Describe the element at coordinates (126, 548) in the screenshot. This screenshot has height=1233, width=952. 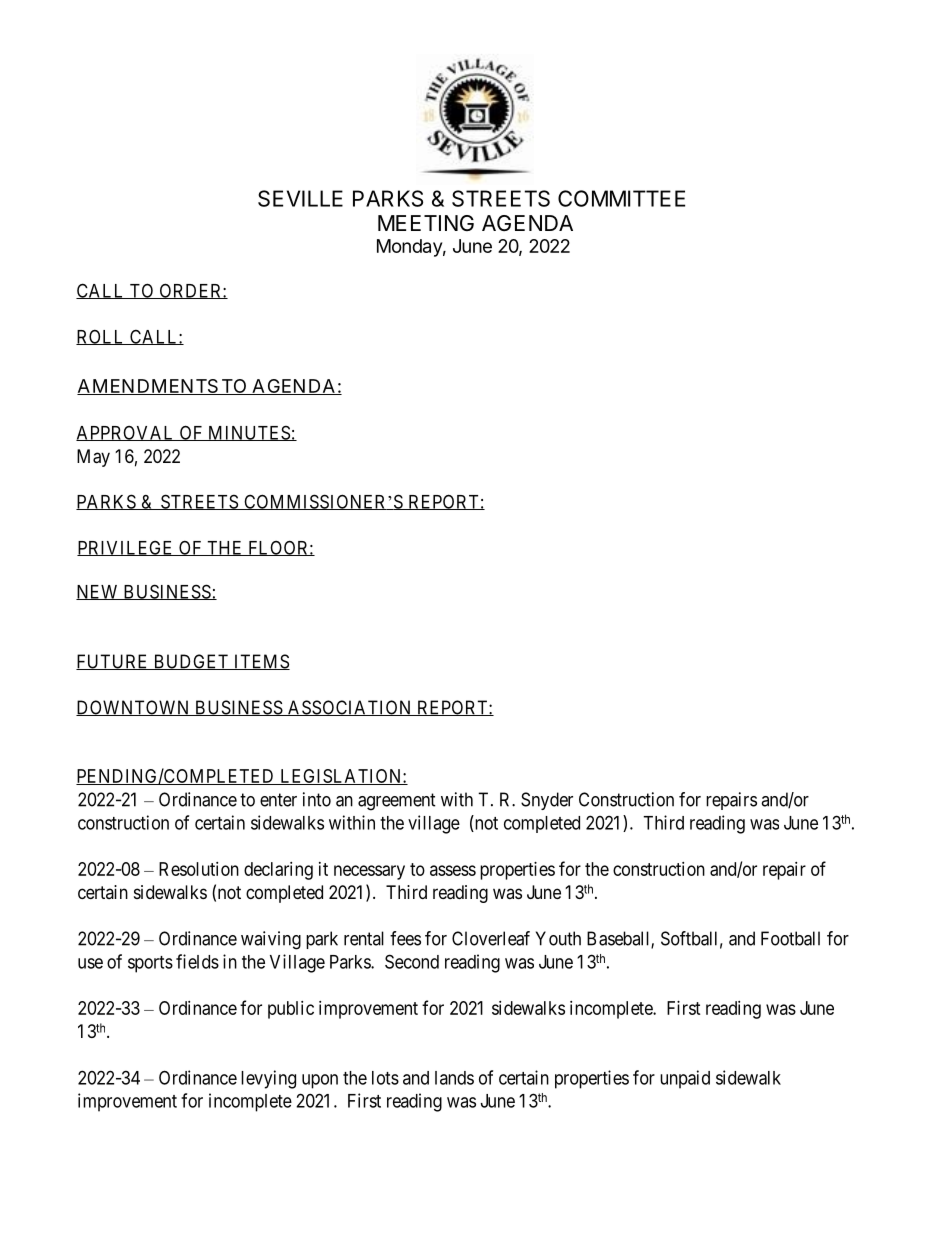
I see `PRIVILEGE` at that location.
